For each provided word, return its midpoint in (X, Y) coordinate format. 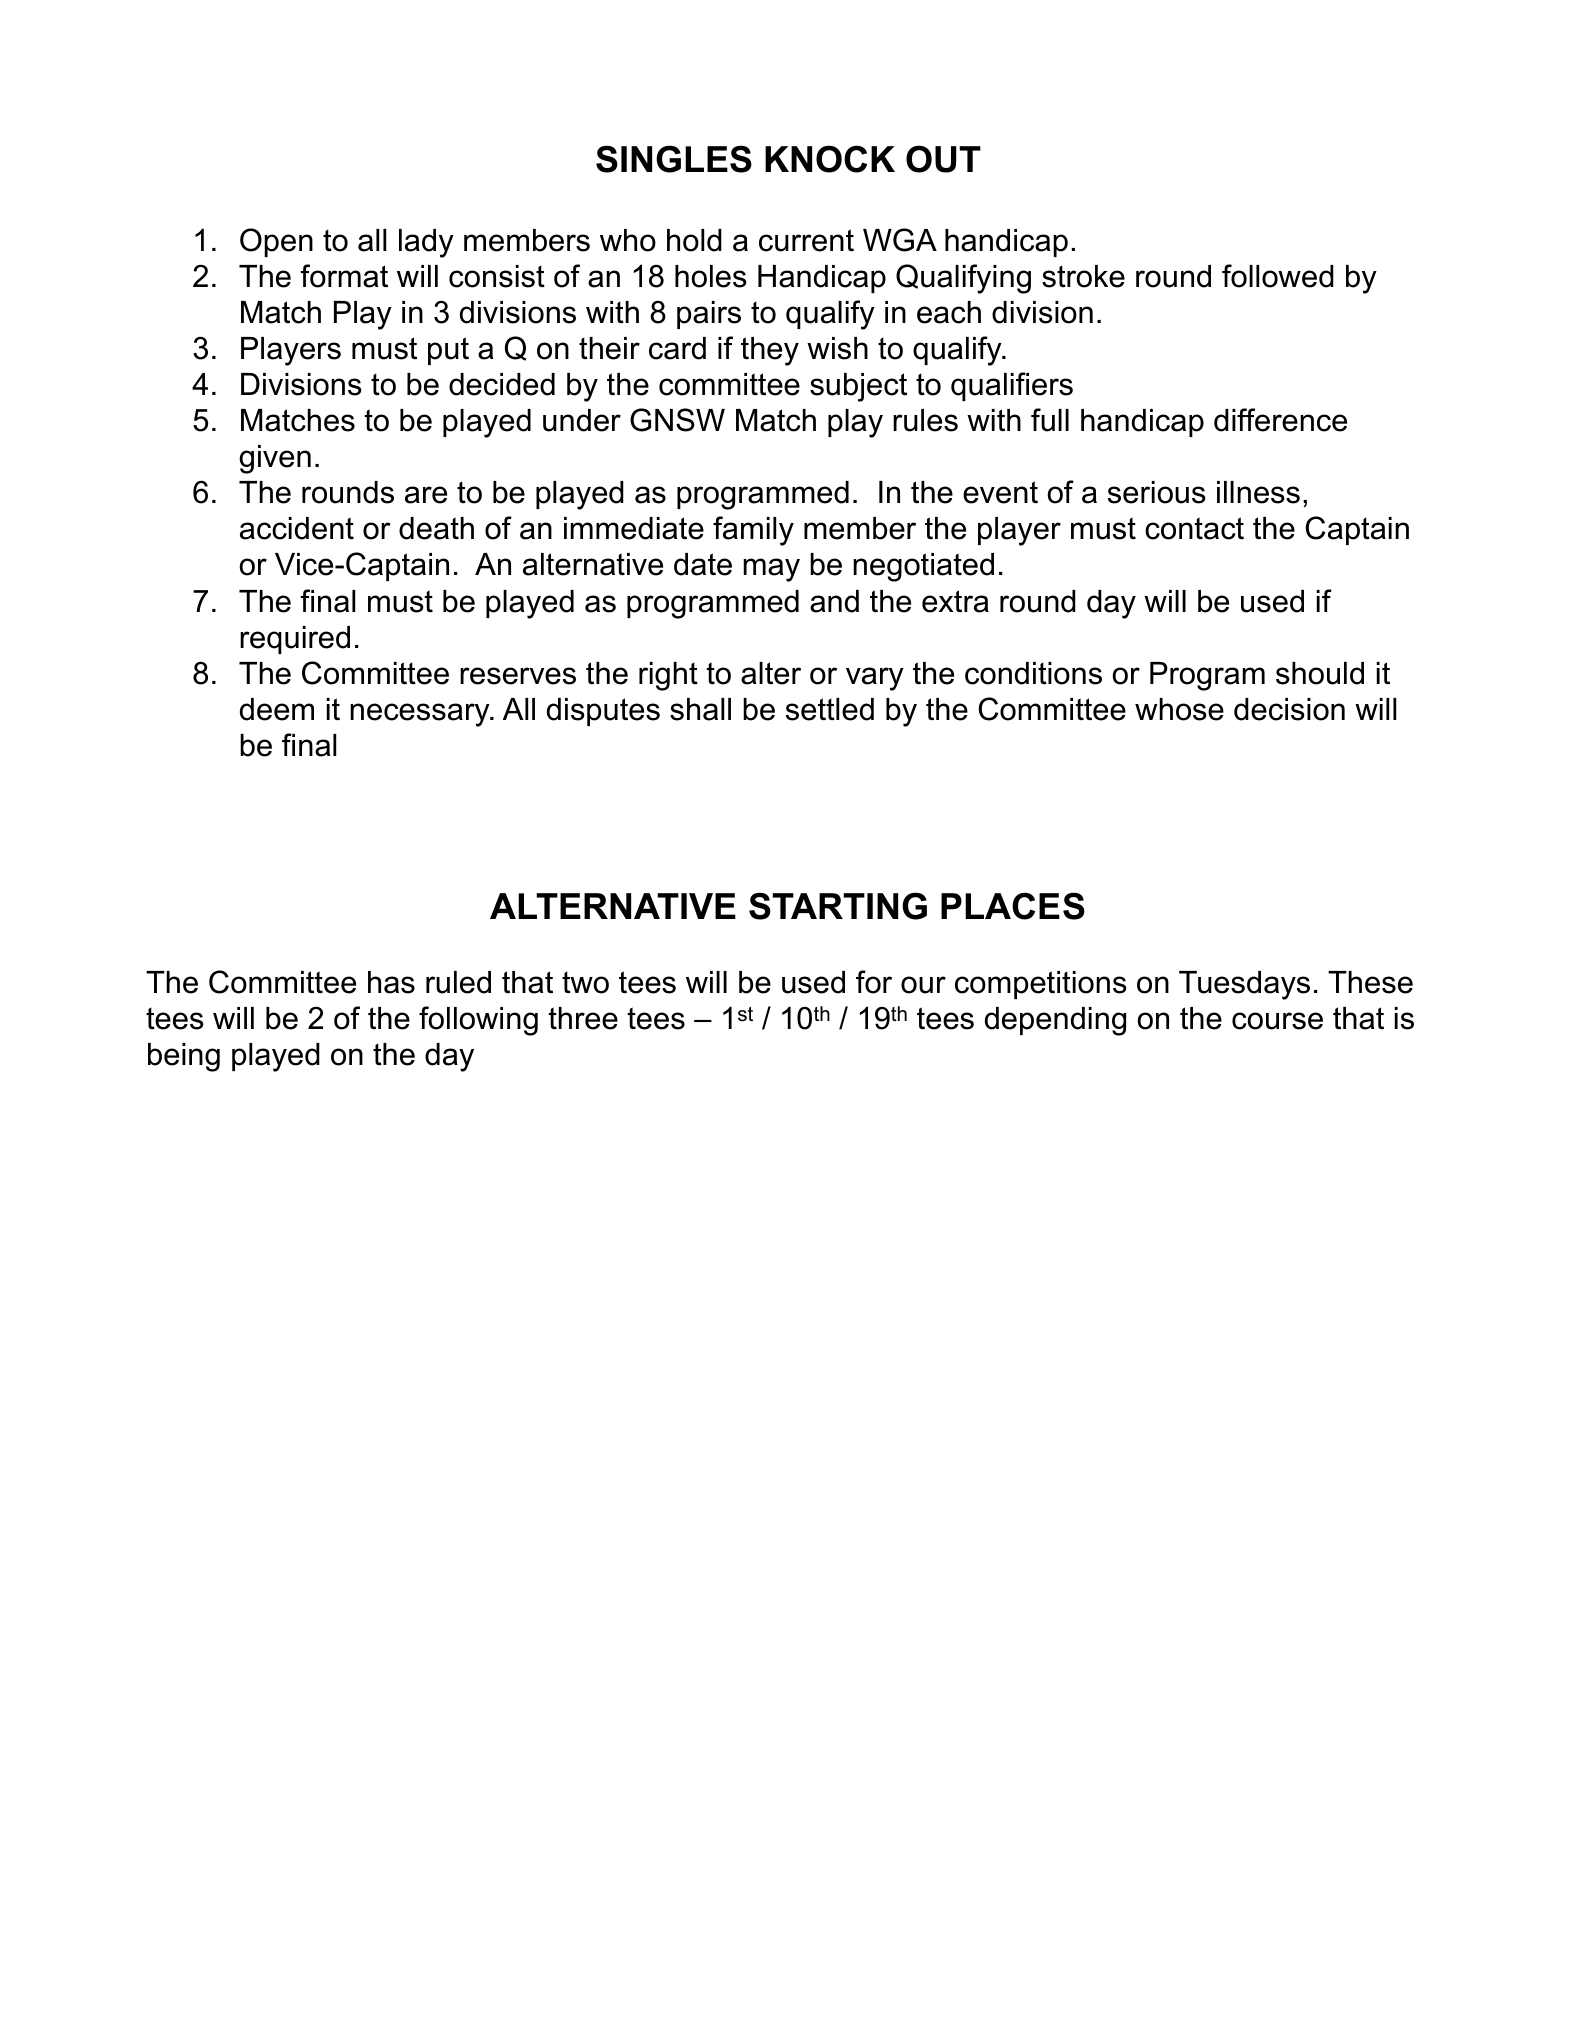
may (771, 570)
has (391, 982)
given (275, 459)
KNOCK (830, 159)
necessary (421, 715)
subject (858, 387)
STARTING (838, 906)
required (295, 640)
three (583, 1018)
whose (1179, 709)
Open (276, 242)
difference (1280, 420)
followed (1278, 276)
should (1320, 673)
